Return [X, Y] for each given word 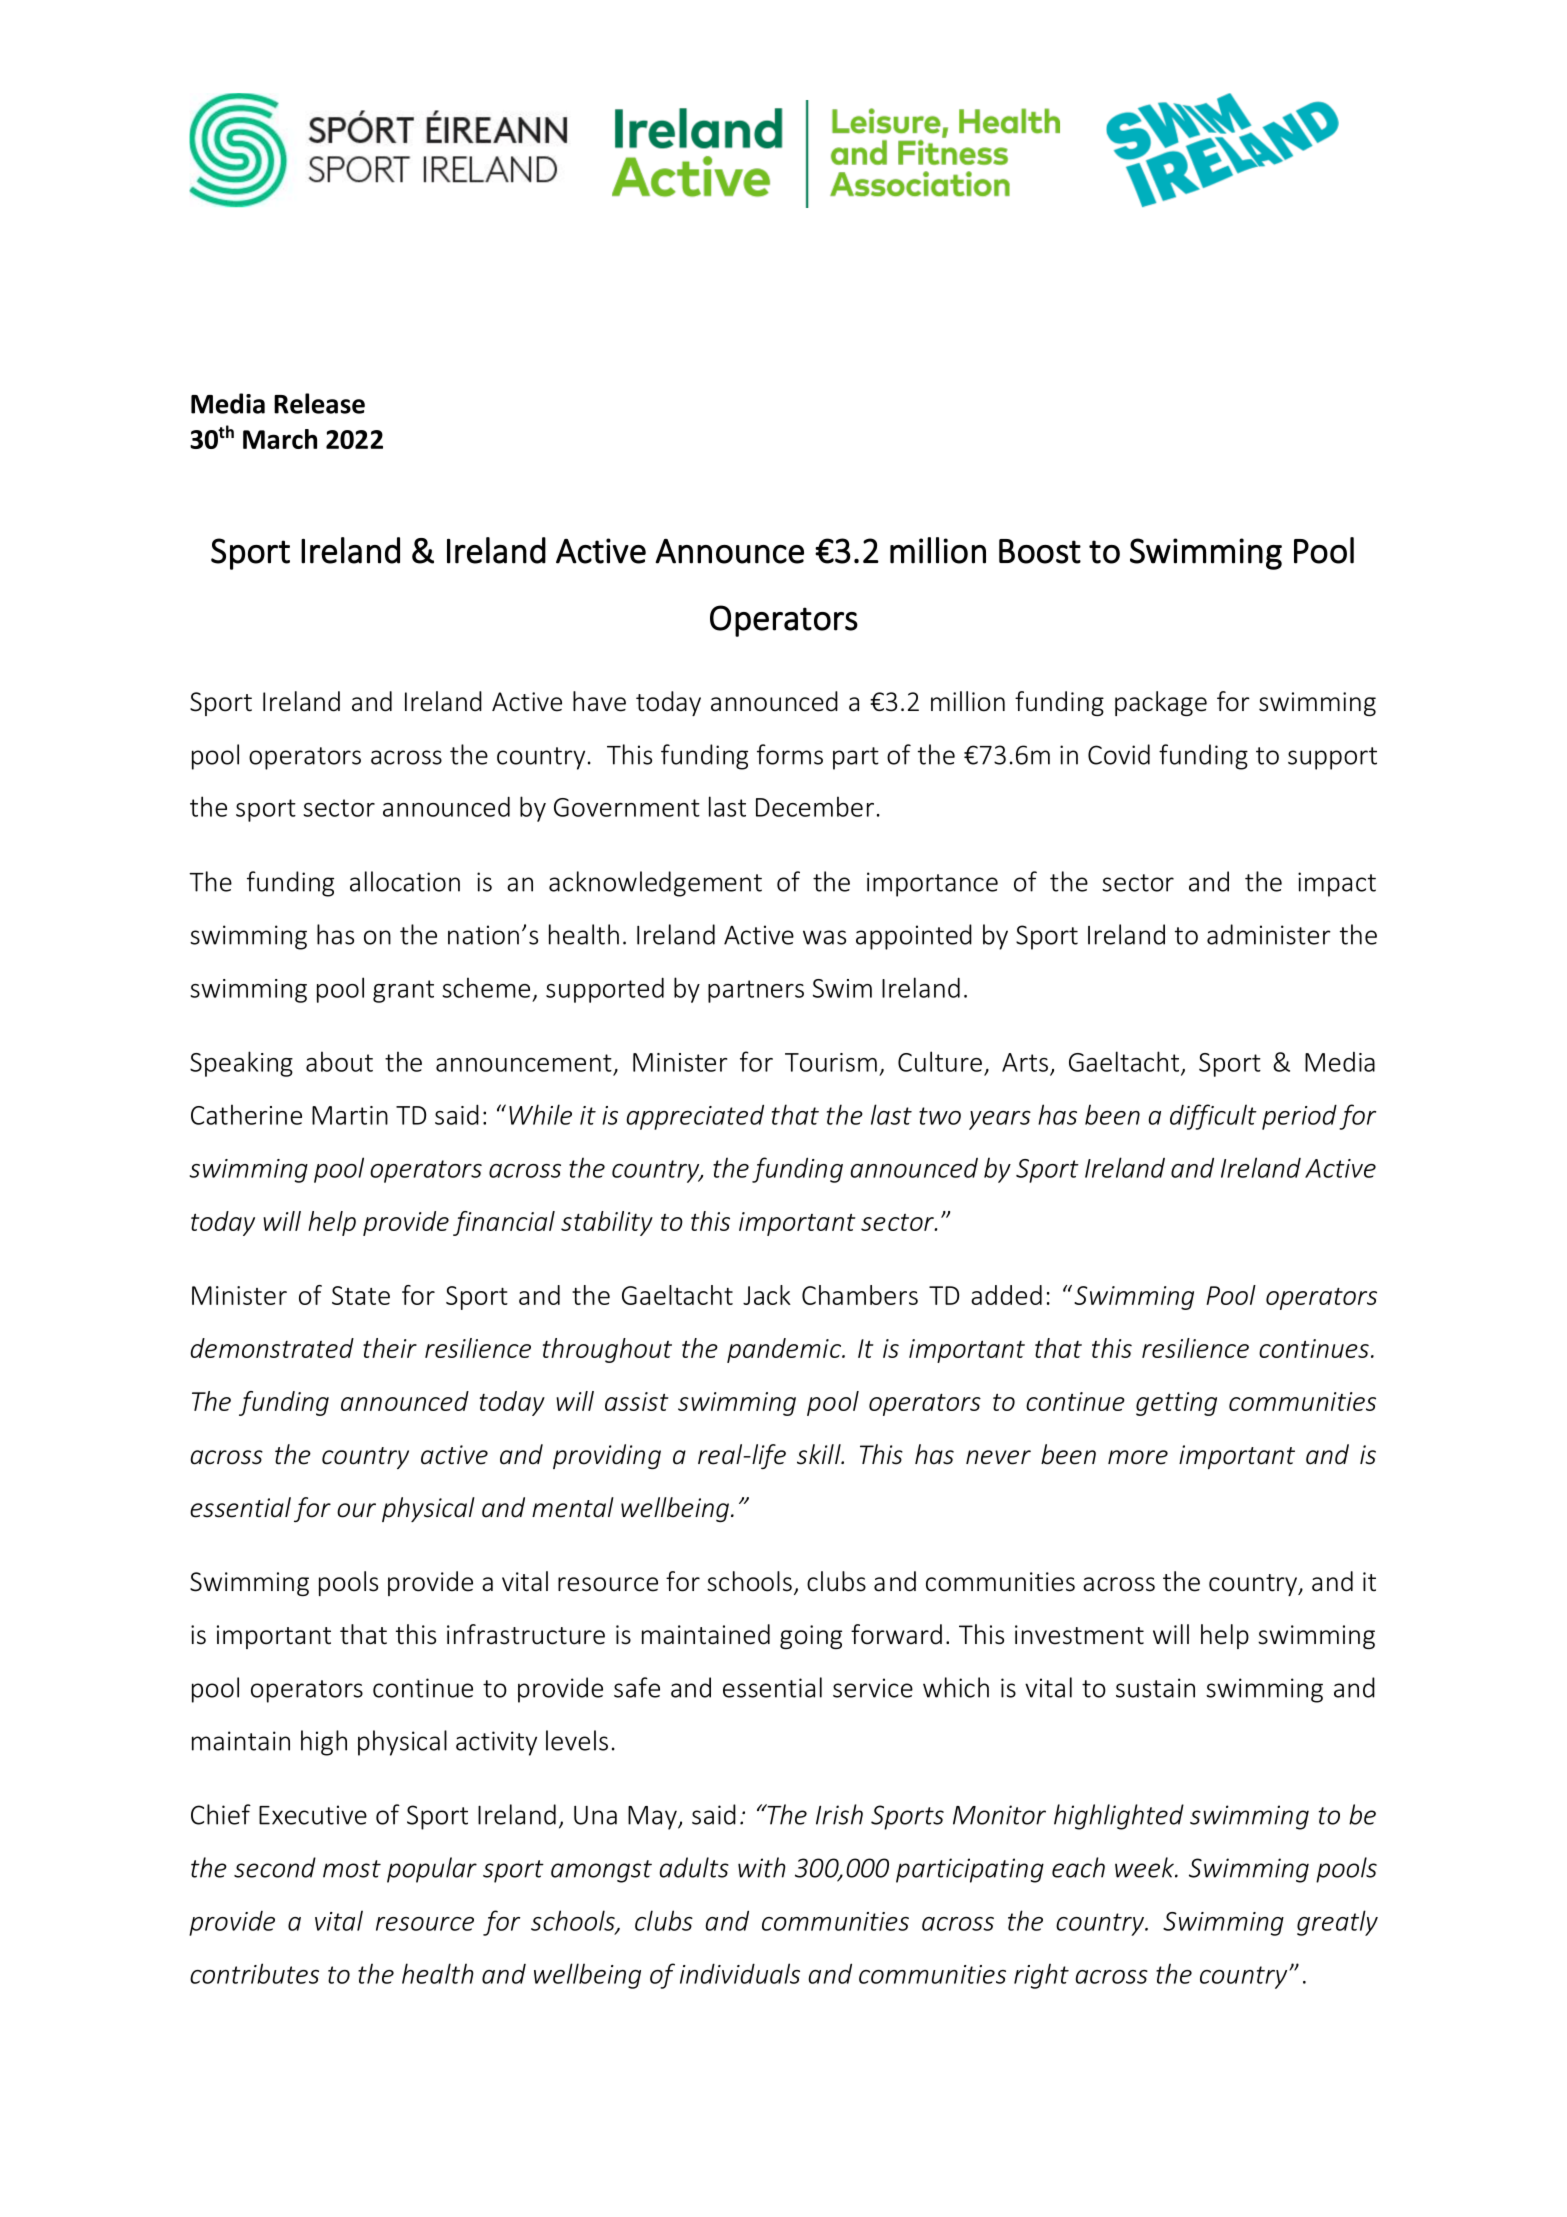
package [1161, 703]
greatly [1337, 1923]
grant [403, 991]
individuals [740, 1973]
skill [820, 1454]
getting [1176, 1404]
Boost [1040, 551]
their [390, 1348]
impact [1337, 884]
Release [319, 403]
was [824, 937]
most [352, 1869]
